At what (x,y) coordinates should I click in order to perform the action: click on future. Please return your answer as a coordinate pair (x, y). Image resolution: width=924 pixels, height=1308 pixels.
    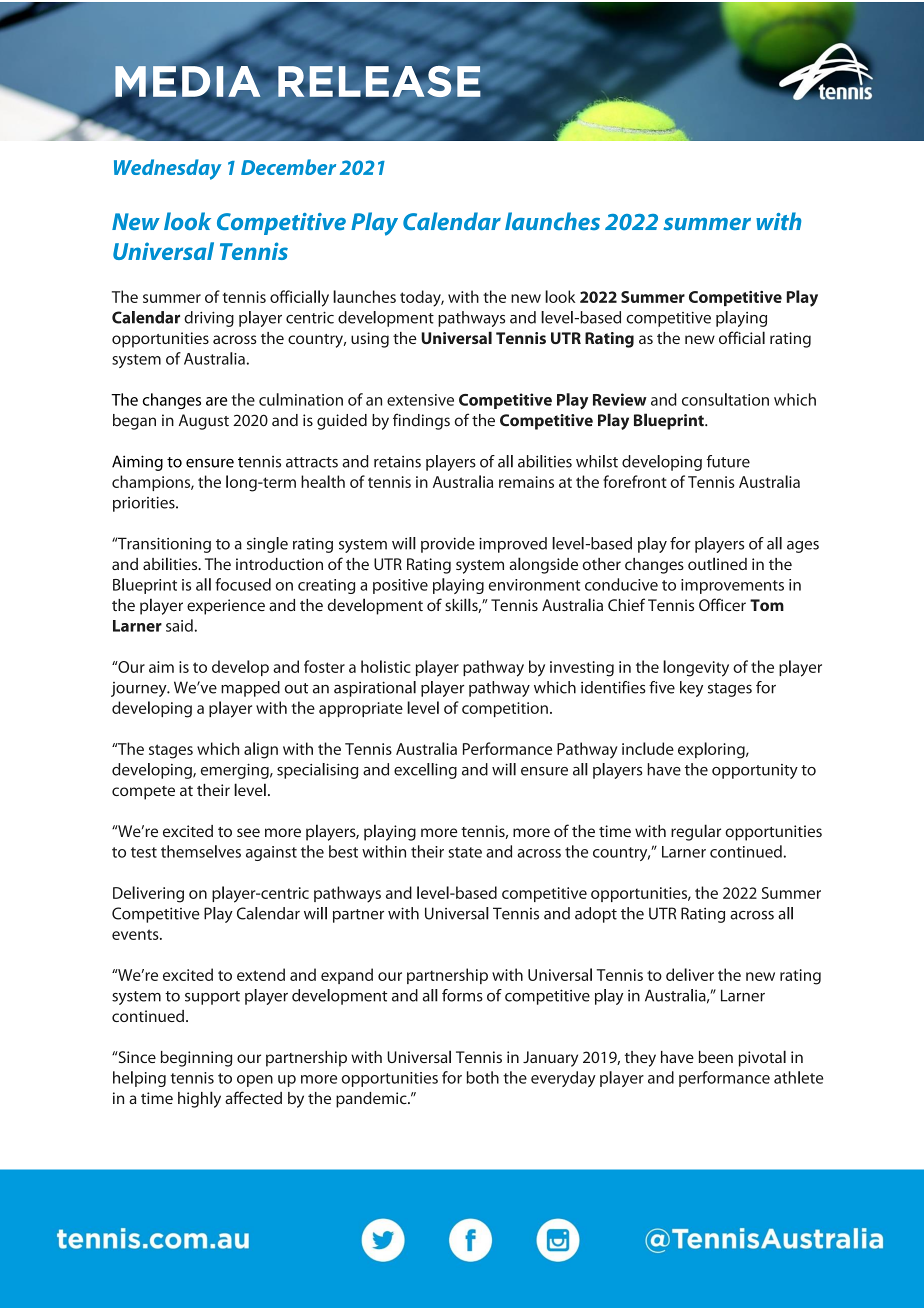
    Looking at the image, I should click on (728, 461).
